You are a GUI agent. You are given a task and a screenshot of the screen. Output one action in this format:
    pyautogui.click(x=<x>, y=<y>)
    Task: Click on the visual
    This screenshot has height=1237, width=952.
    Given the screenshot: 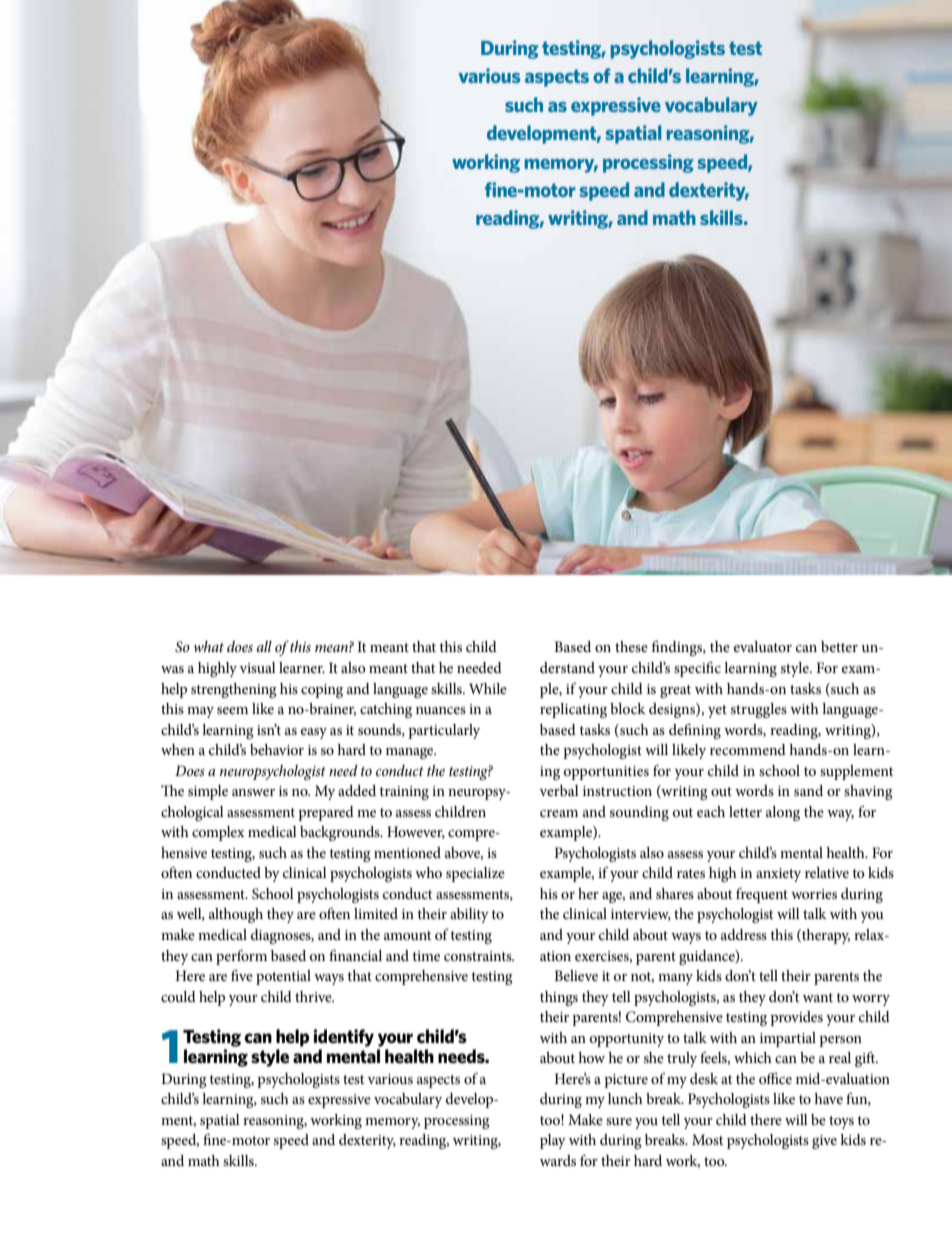 What is the action you would take?
    pyautogui.click(x=257, y=667)
